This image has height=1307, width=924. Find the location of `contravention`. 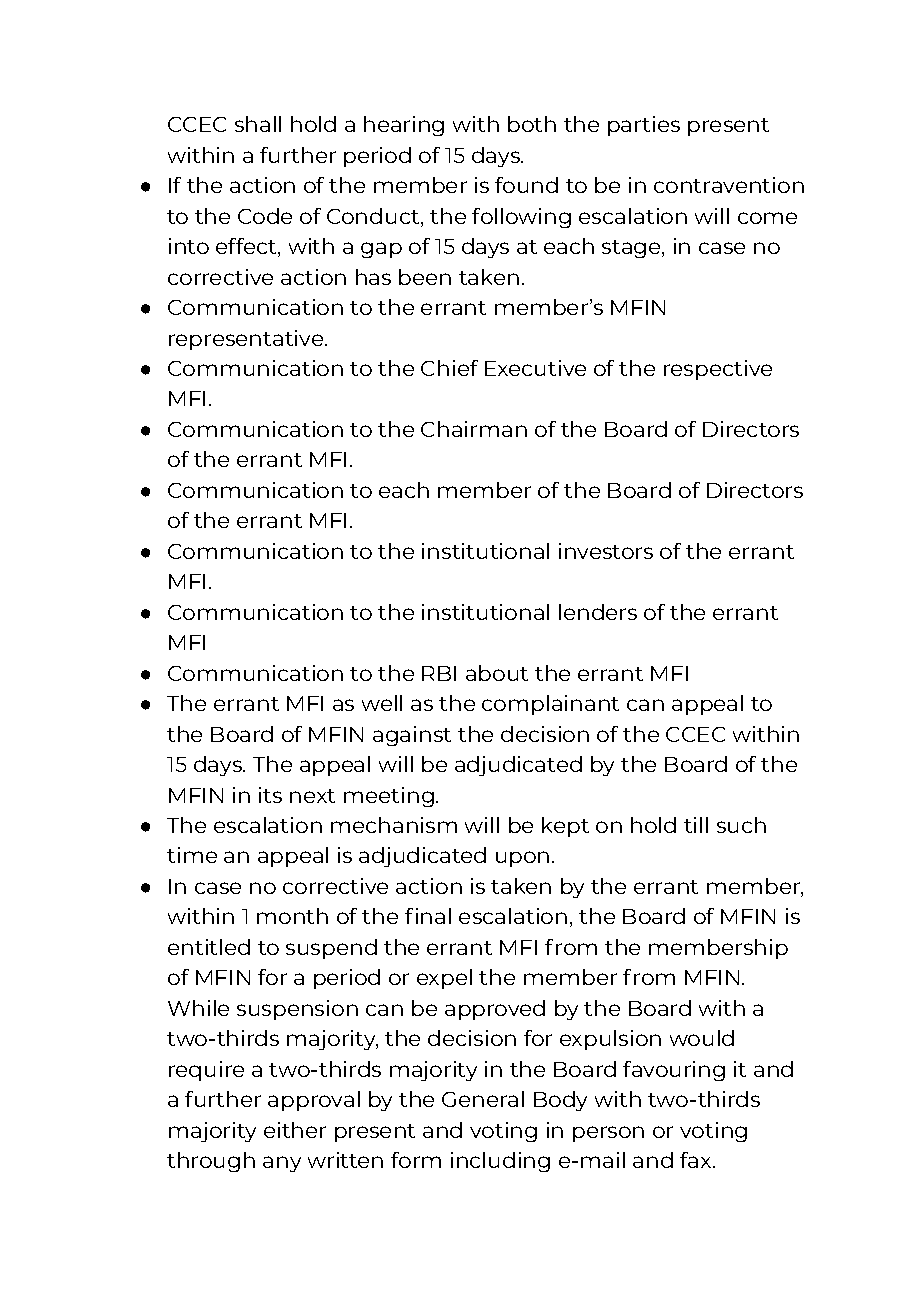

contravention is located at coordinates (729, 185).
